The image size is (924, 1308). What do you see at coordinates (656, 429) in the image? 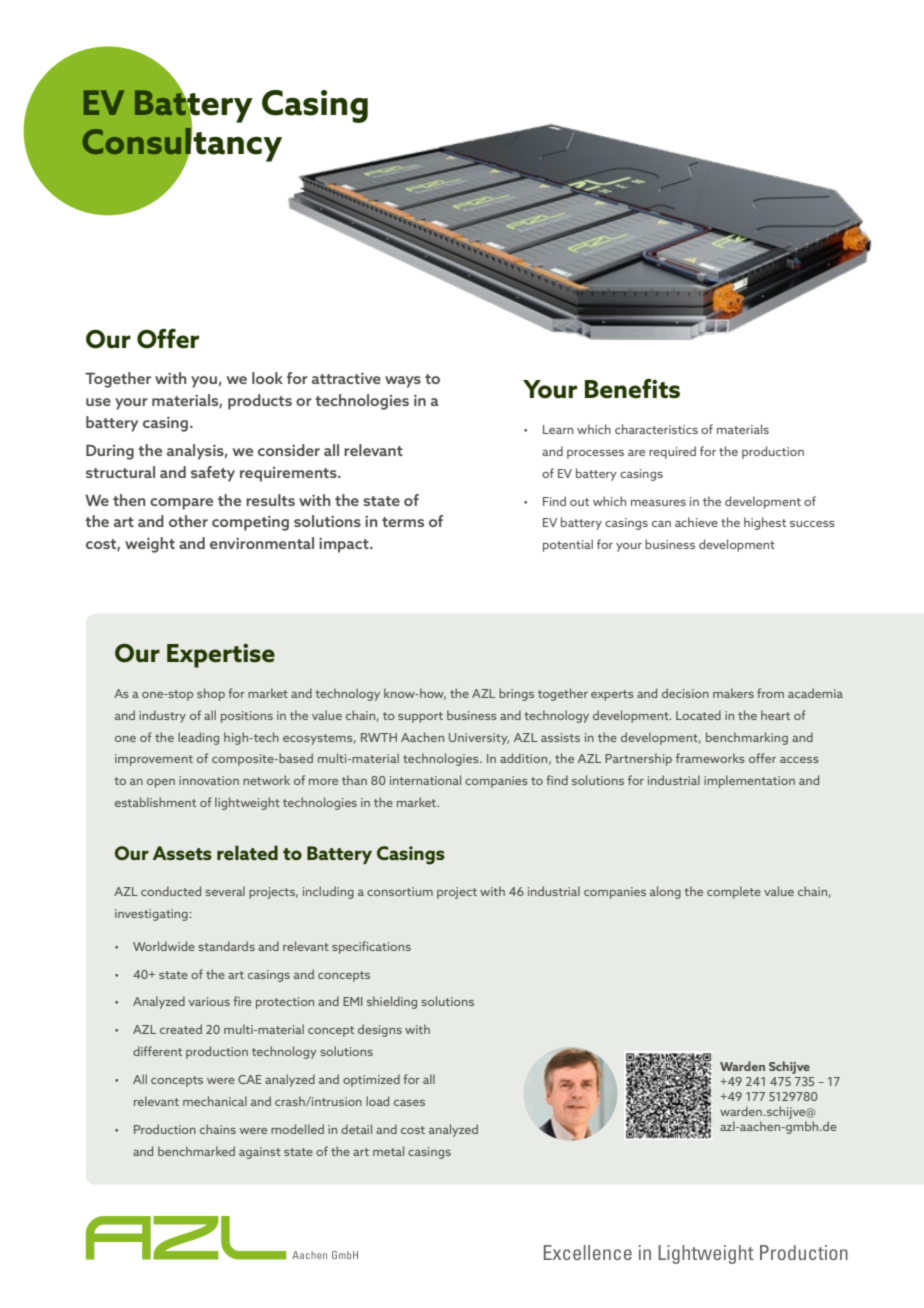
I see `characteristics` at bounding box center [656, 429].
